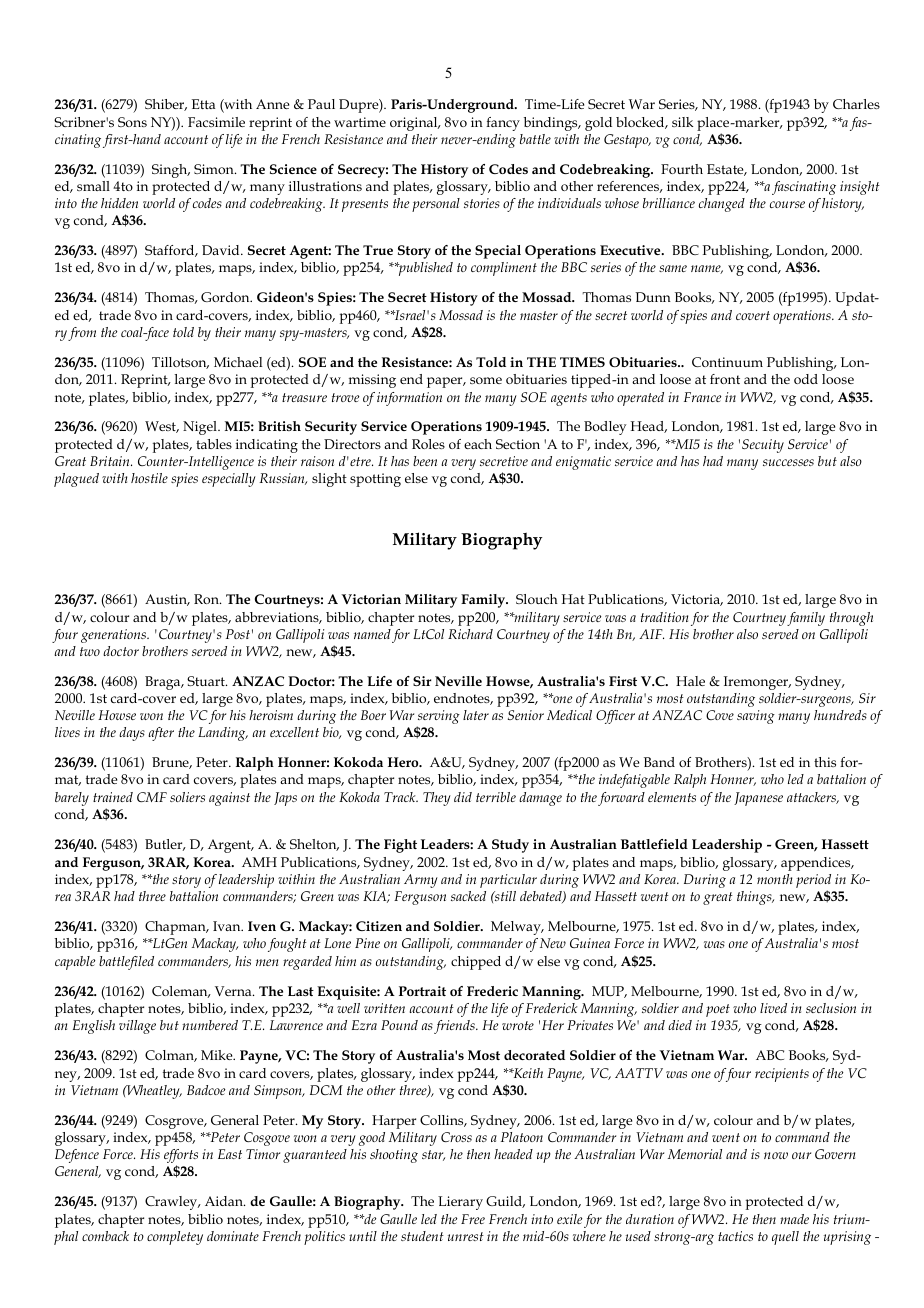 This image has width=924, height=1308. I want to click on Sons, so click(132, 122).
